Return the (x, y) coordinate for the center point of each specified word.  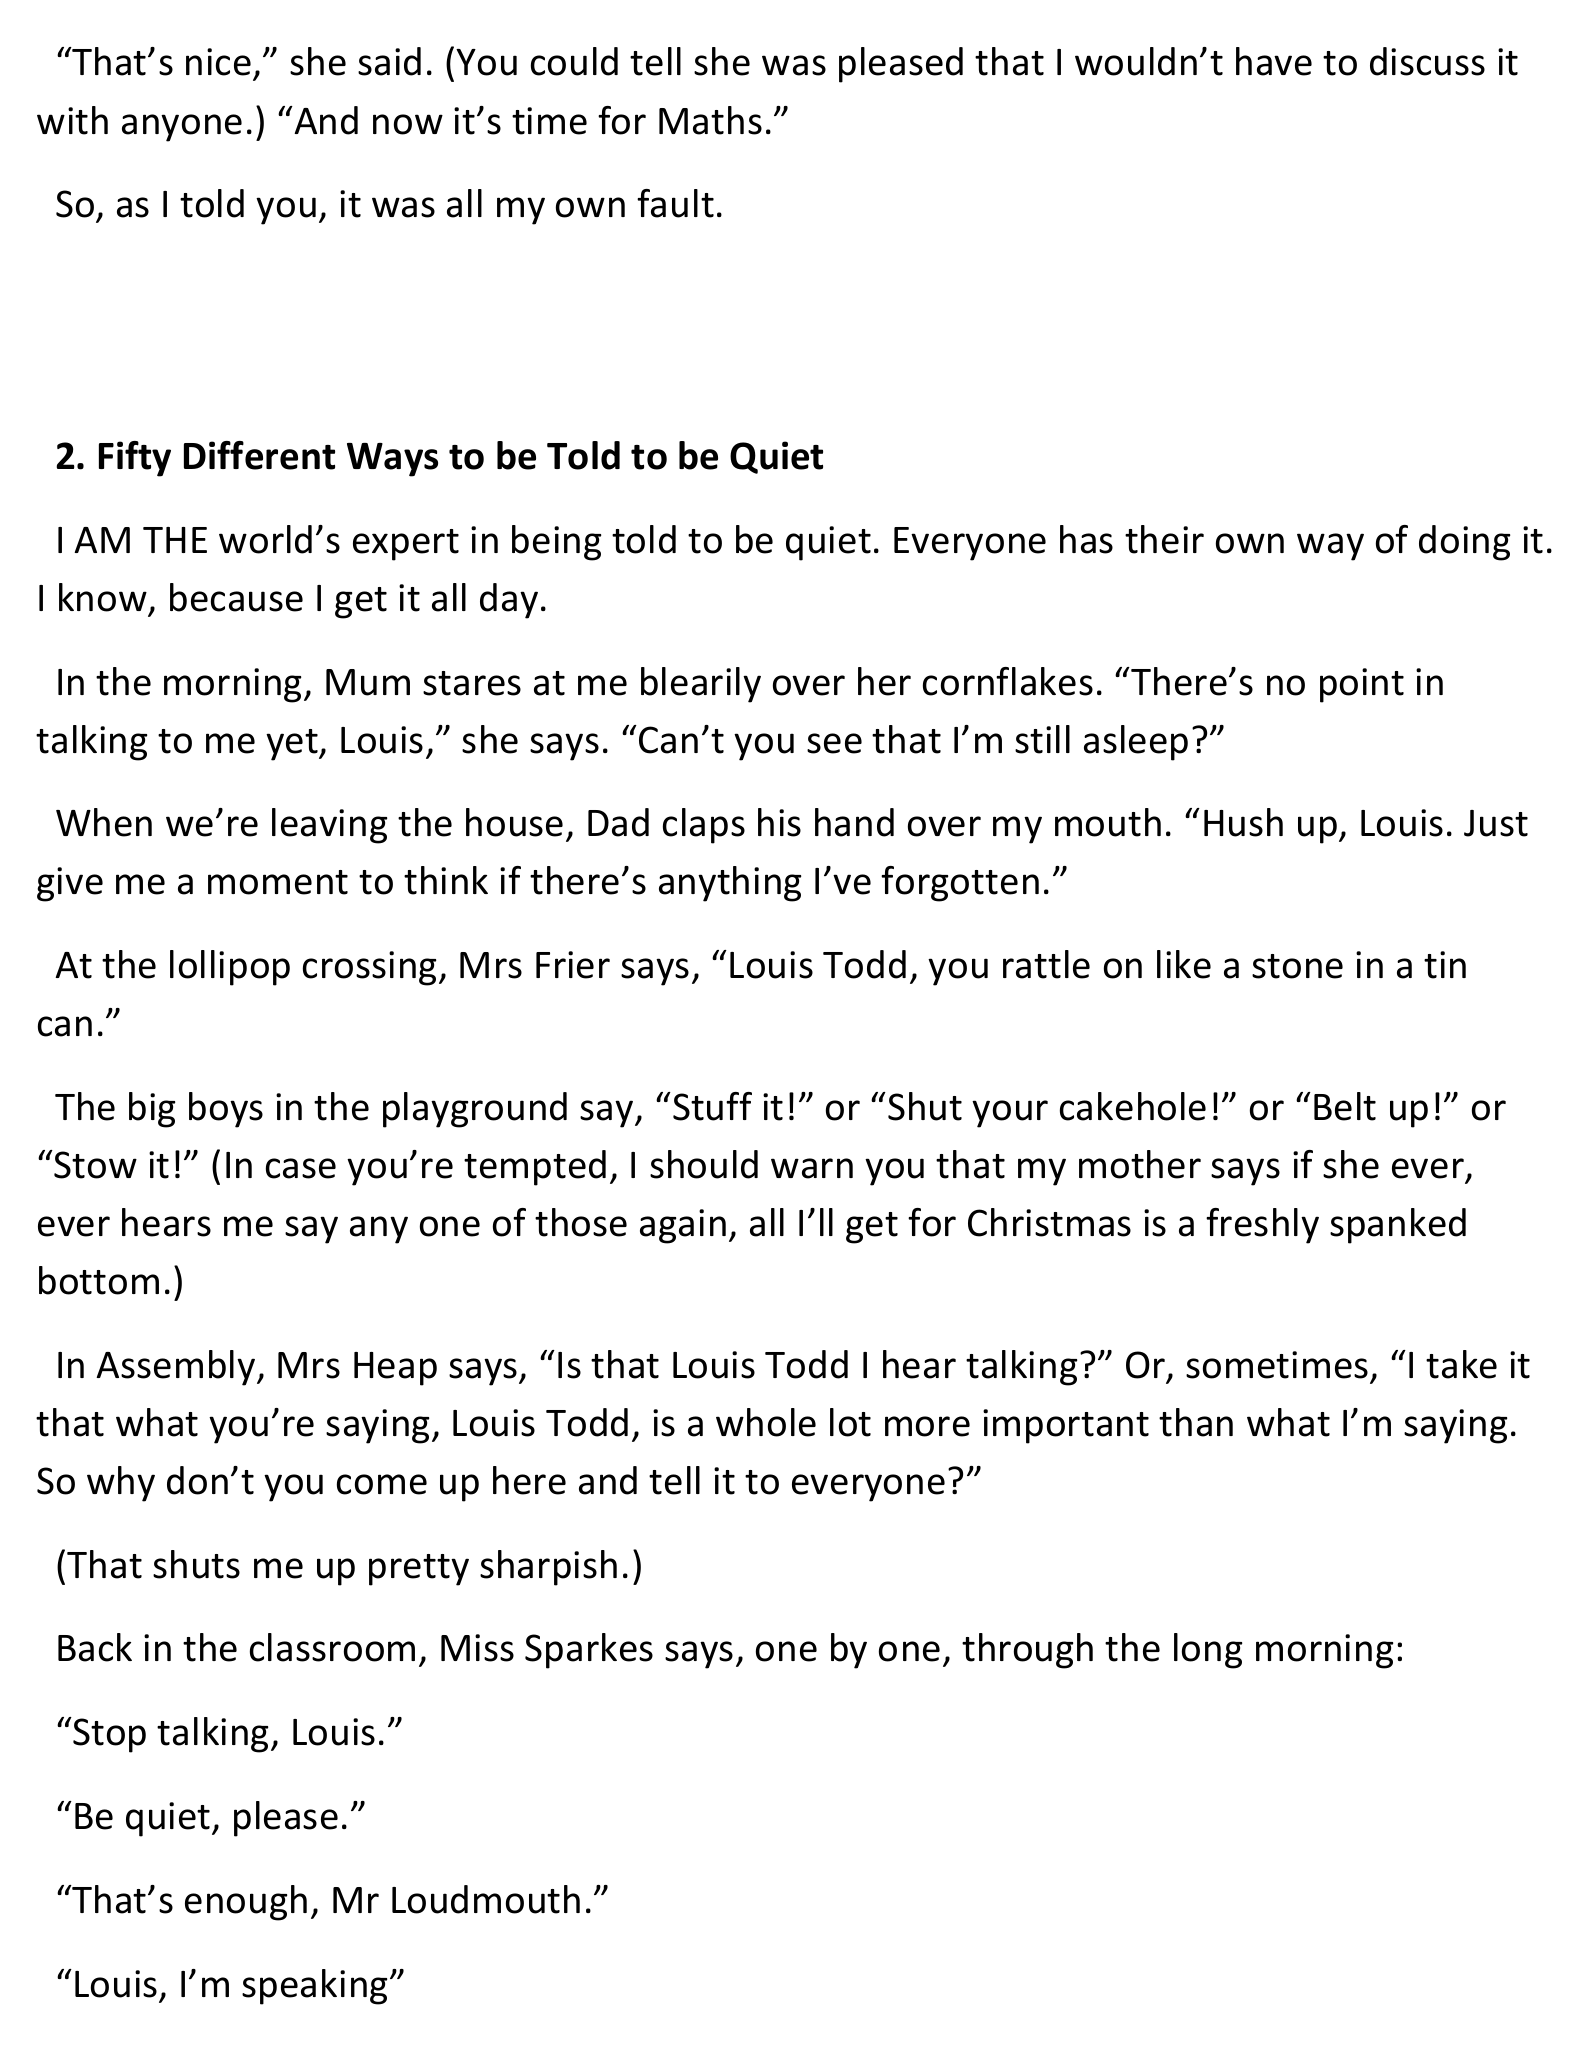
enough (246, 1903)
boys (226, 1110)
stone (1297, 966)
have (1274, 61)
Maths (710, 120)
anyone (182, 128)
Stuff (712, 1106)
